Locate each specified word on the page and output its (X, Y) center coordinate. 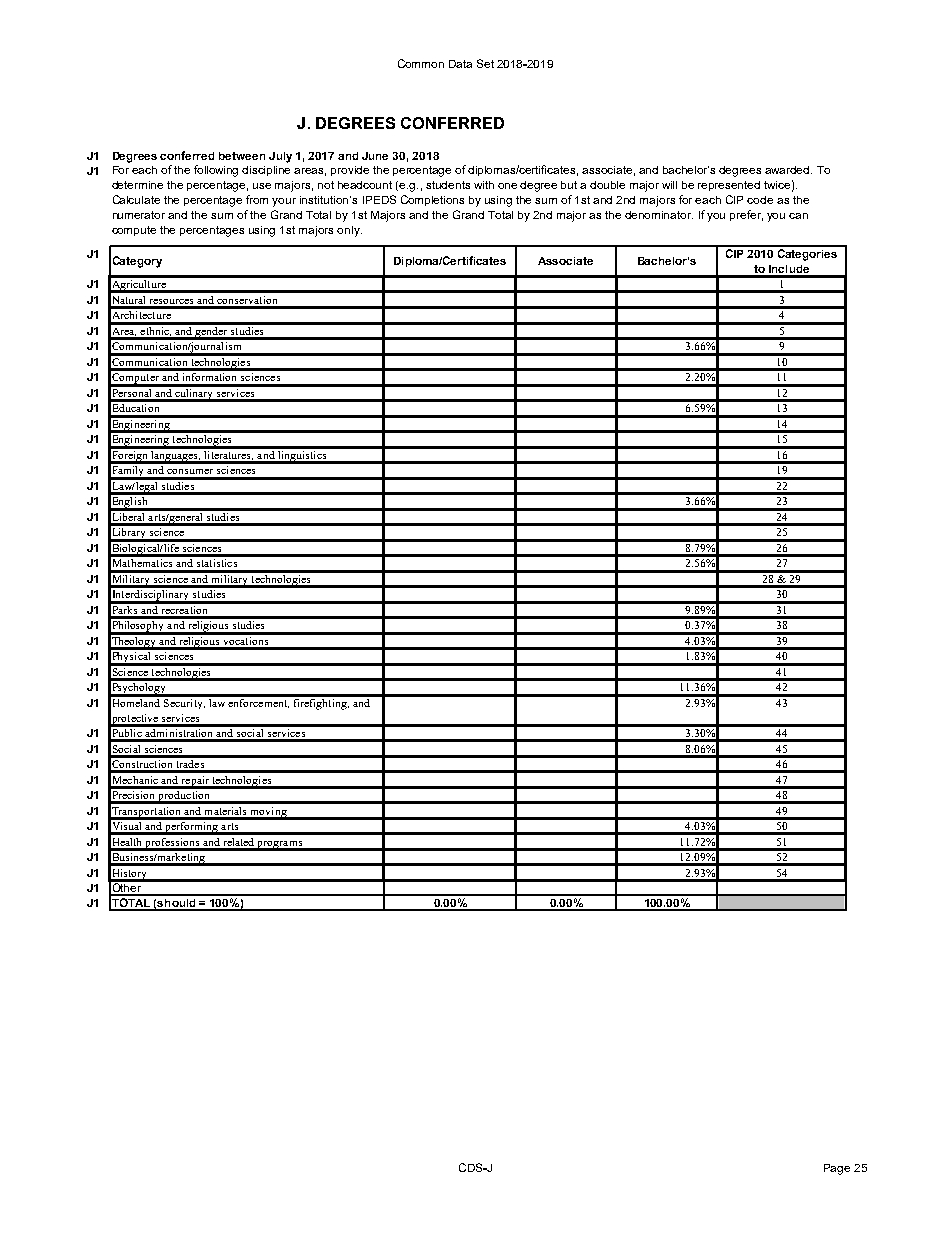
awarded (788, 170)
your (284, 202)
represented (729, 186)
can (798, 216)
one (507, 186)
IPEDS (379, 199)
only (349, 231)
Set (485, 63)
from (257, 199)
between (242, 156)
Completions (432, 200)
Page (837, 1169)
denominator (659, 215)
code (760, 200)
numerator (139, 215)
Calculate (136, 199)
